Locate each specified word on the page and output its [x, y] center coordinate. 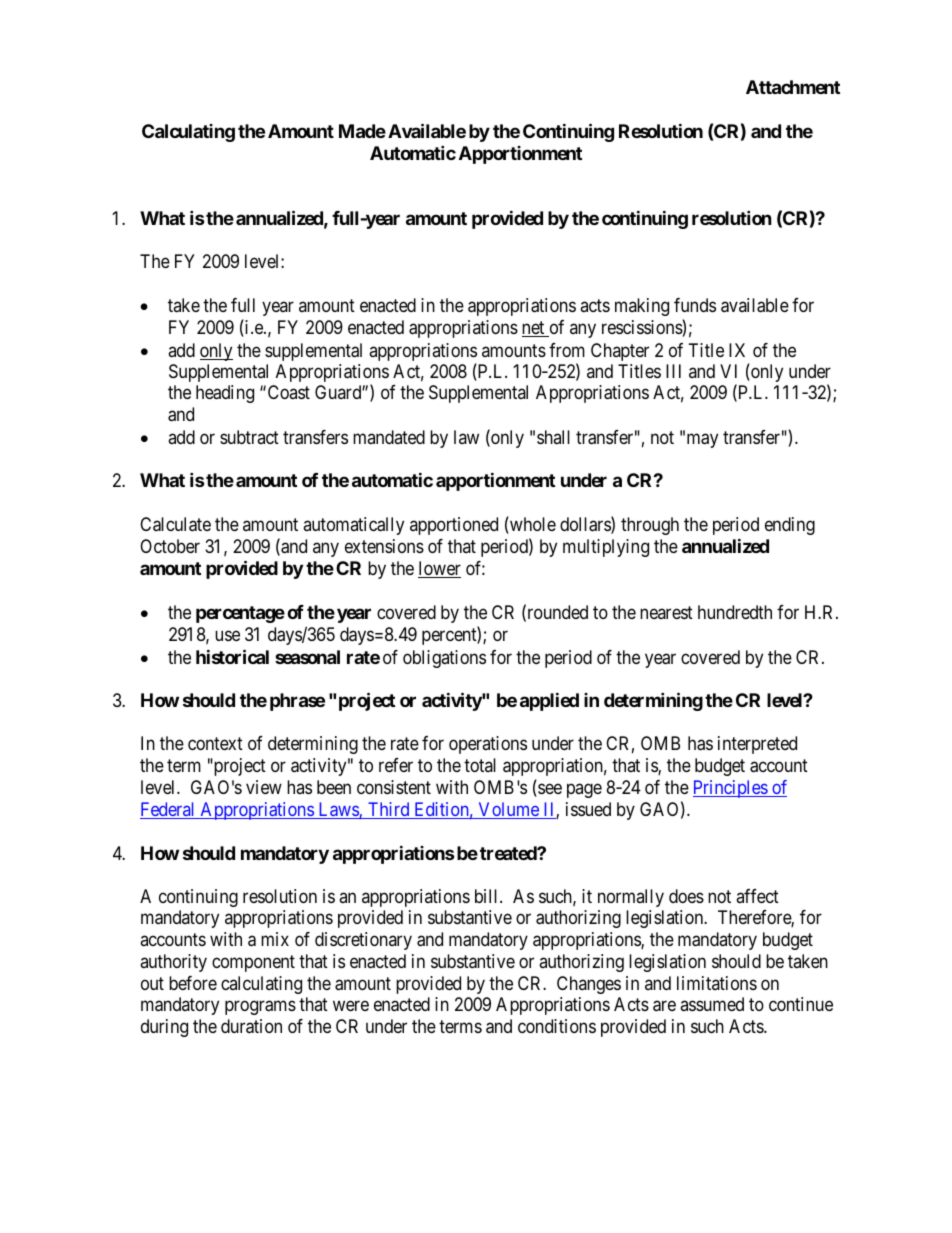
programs [260, 1008]
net [534, 329]
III [673, 371]
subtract [249, 437]
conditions [557, 1026]
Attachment [793, 87]
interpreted [757, 745]
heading [225, 394]
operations [488, 745]
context [215, 744]
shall [553, 437]
